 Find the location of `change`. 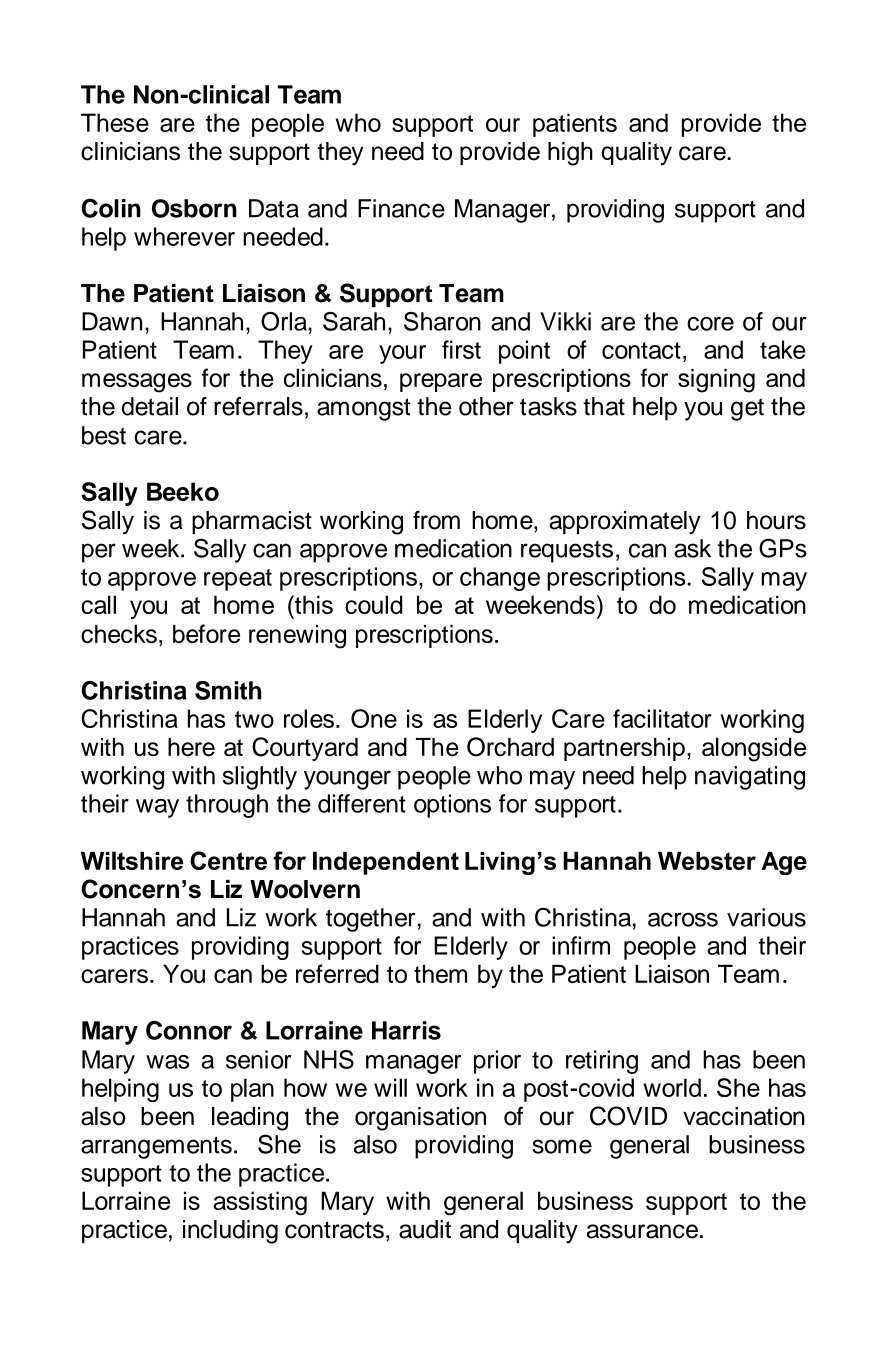

change is located at coordinates (500, 579).
